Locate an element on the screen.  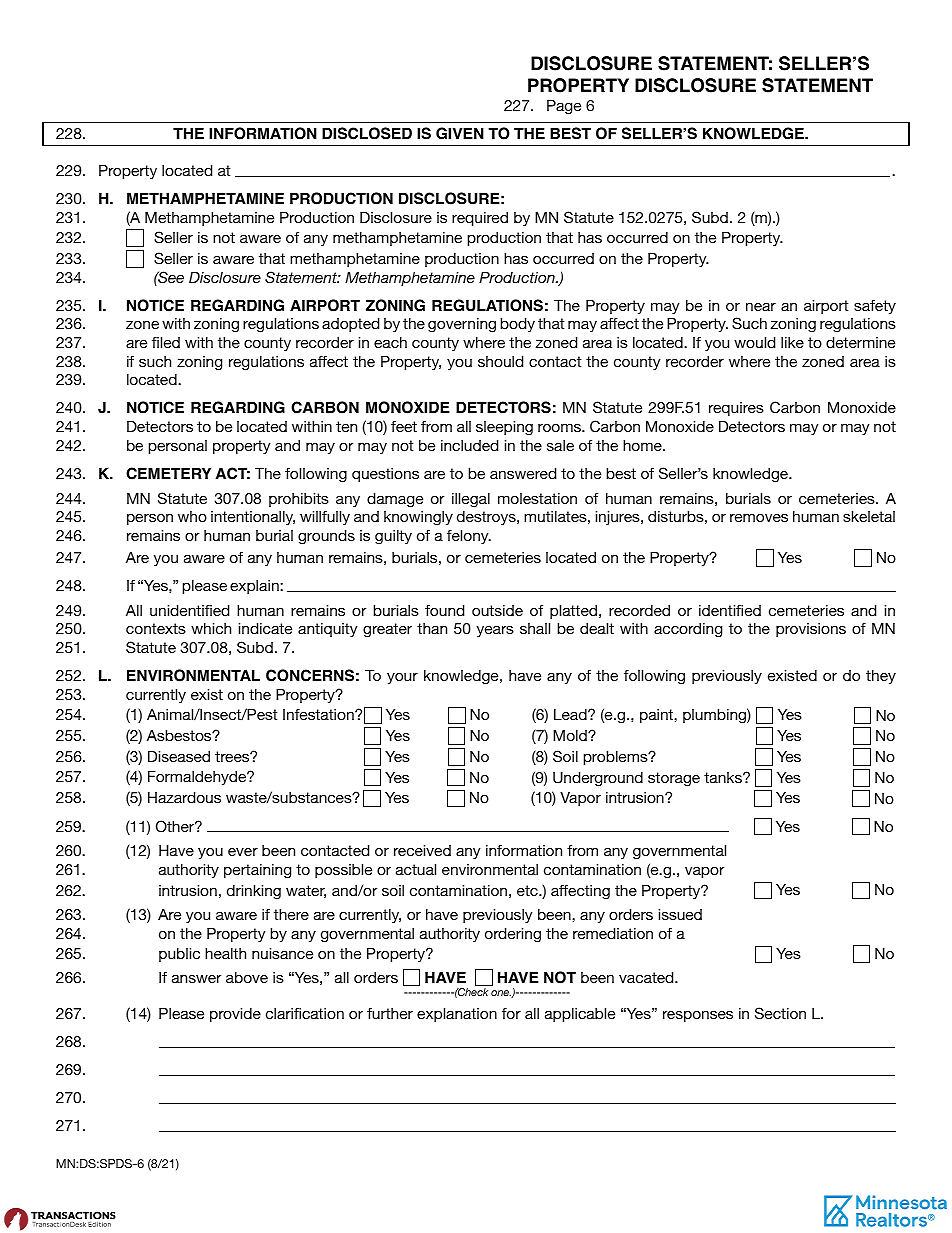
issued is located at coordinates (680, 914).
